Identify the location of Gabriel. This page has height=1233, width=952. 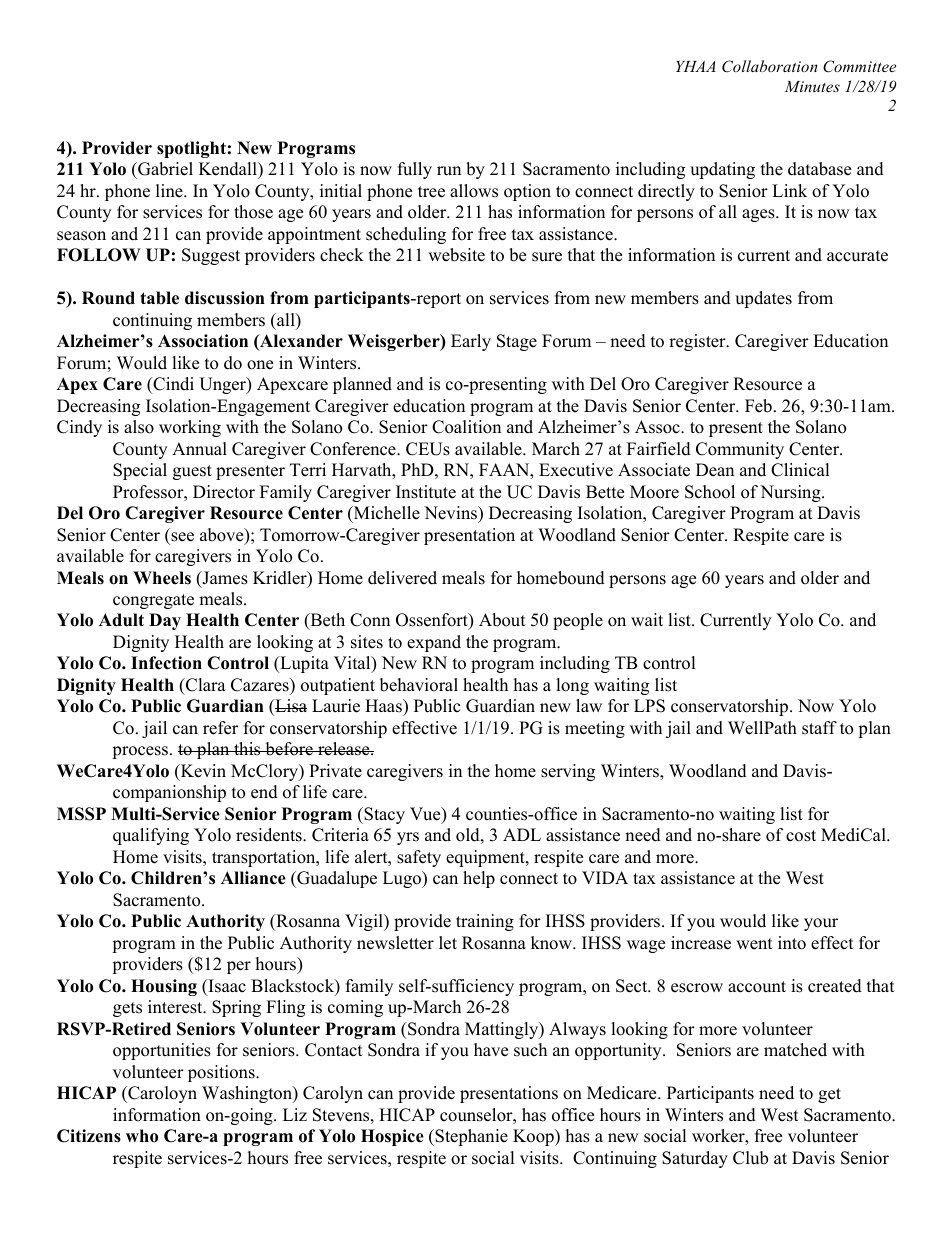
(164, 170).
